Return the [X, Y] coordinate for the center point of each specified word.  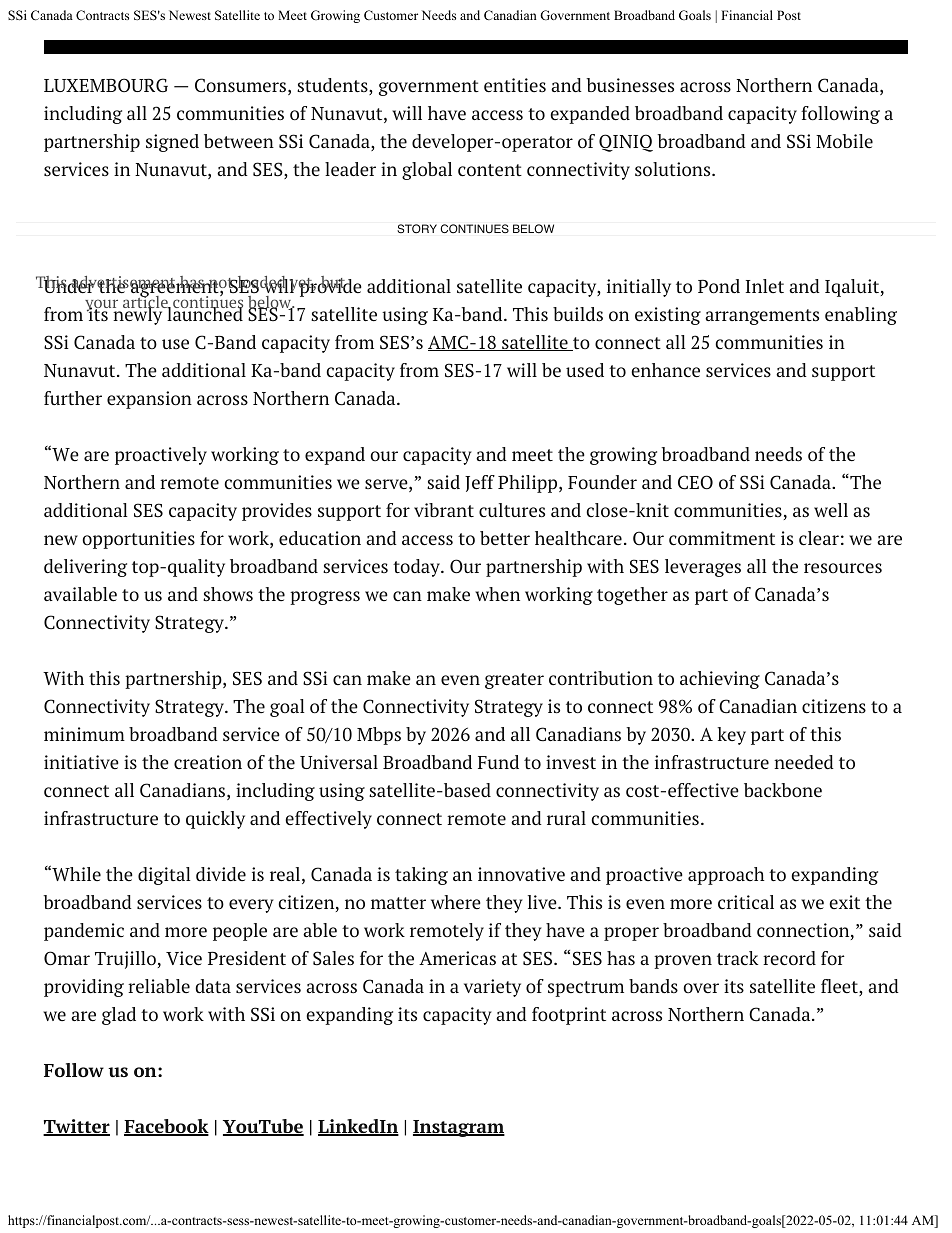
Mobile [844, 141]
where [456, 902]
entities [515, 85]
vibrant [444, 510]
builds [578, 314]
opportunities [138, 540]
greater [514, 681]
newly [139, 315]
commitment [722, 538]
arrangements [762, 317]
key [731, 736]
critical [746, 902]
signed [172, 143]
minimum [84, 734]
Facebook [166, 1127]
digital [164, 876]
